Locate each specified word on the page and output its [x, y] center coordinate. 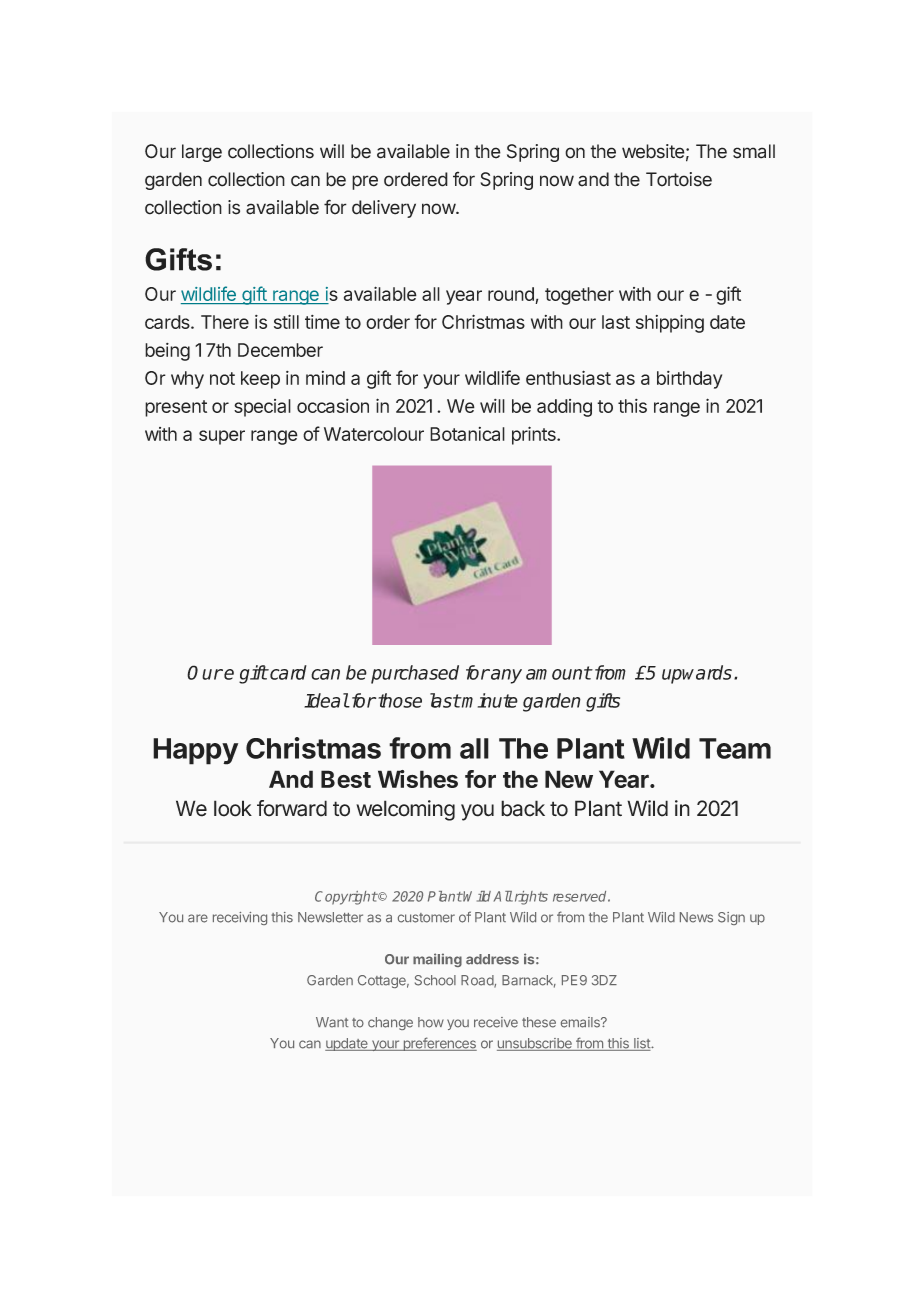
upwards [698, 674]
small [754, 151]
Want [332, 1022]
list [642, 1044]
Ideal [326, 700]
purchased [415, 674]
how [431, 1022]
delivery [384, 209]
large [202, 153]
